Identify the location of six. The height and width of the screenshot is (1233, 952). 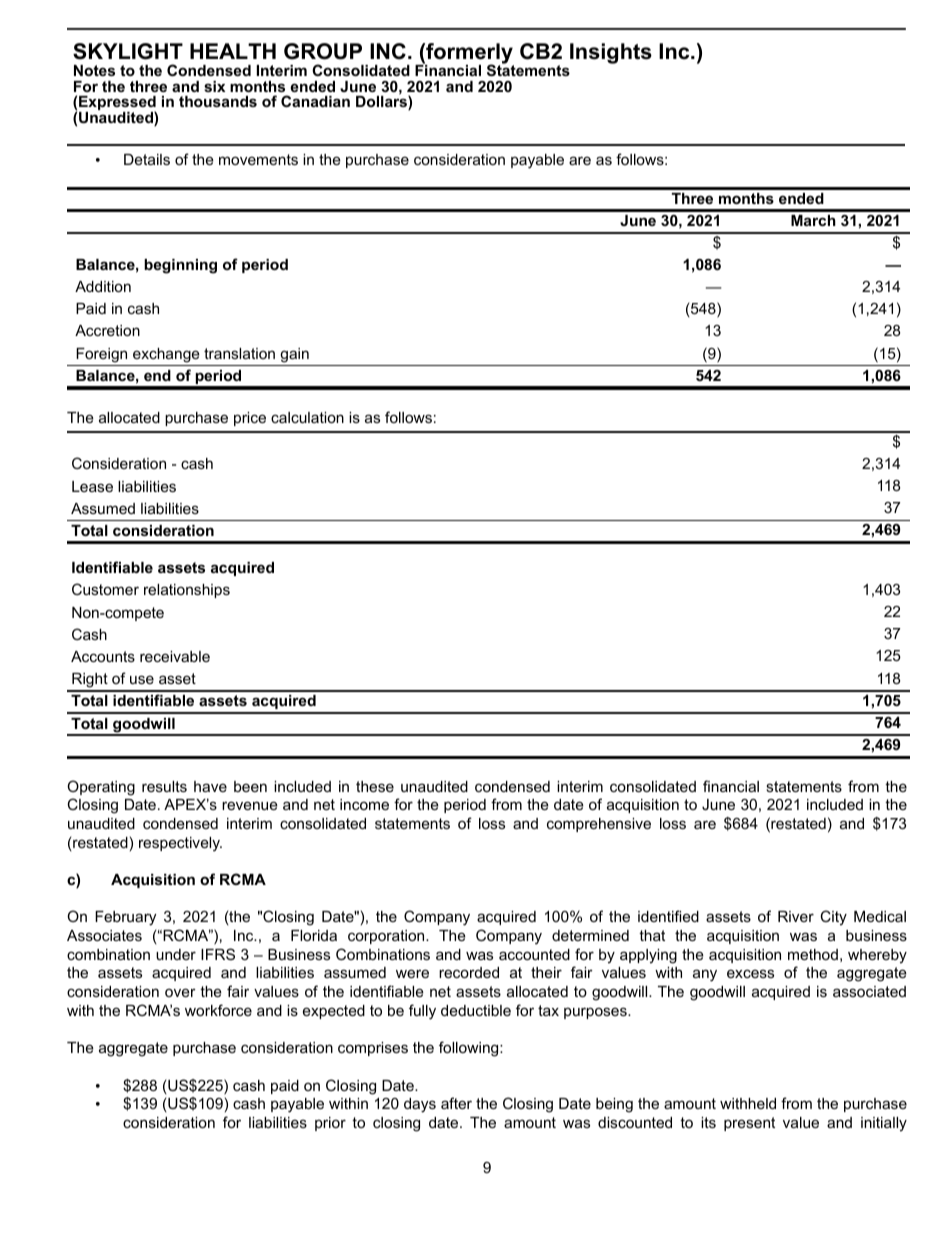
(214, 86).
